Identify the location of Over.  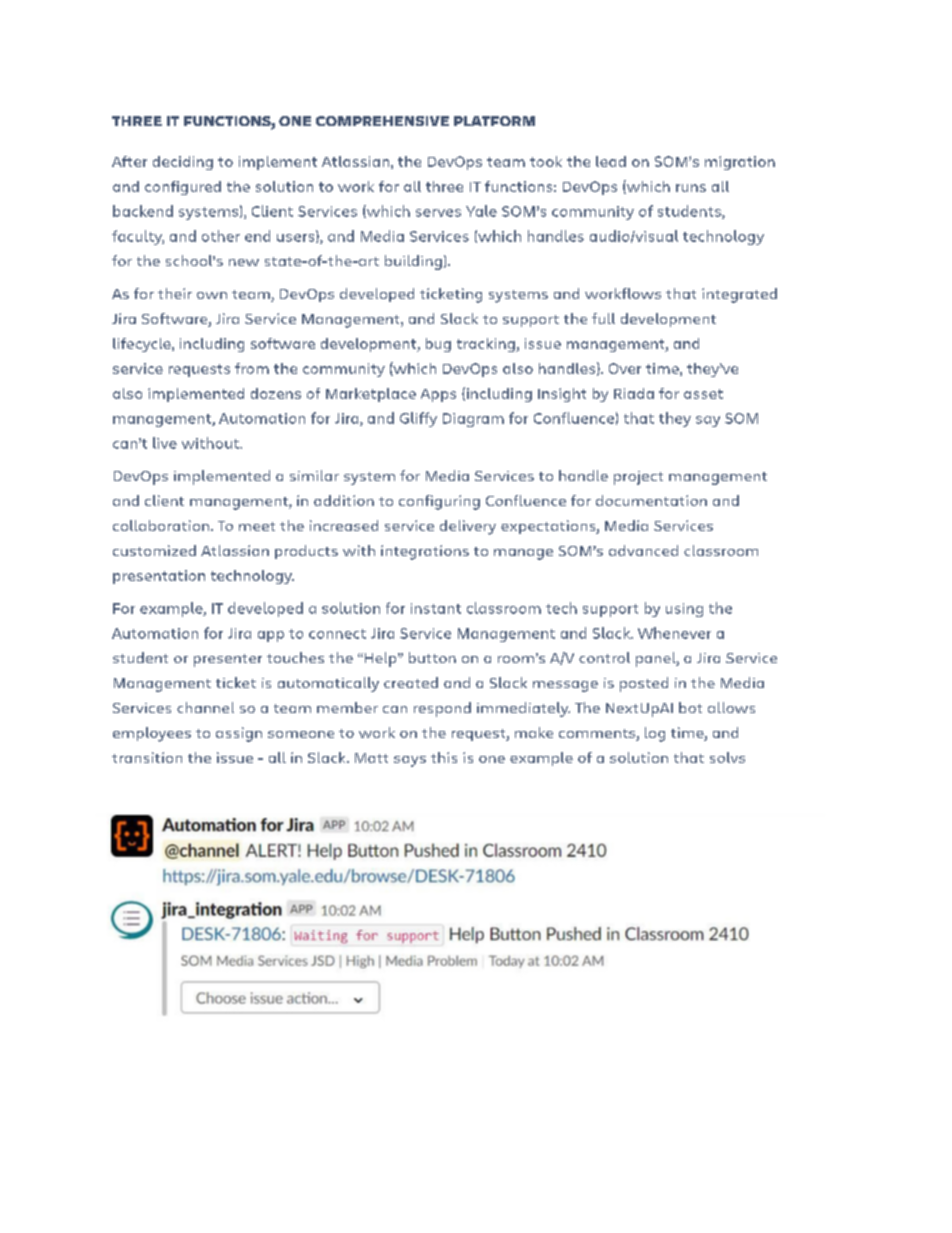
(625, 368).
